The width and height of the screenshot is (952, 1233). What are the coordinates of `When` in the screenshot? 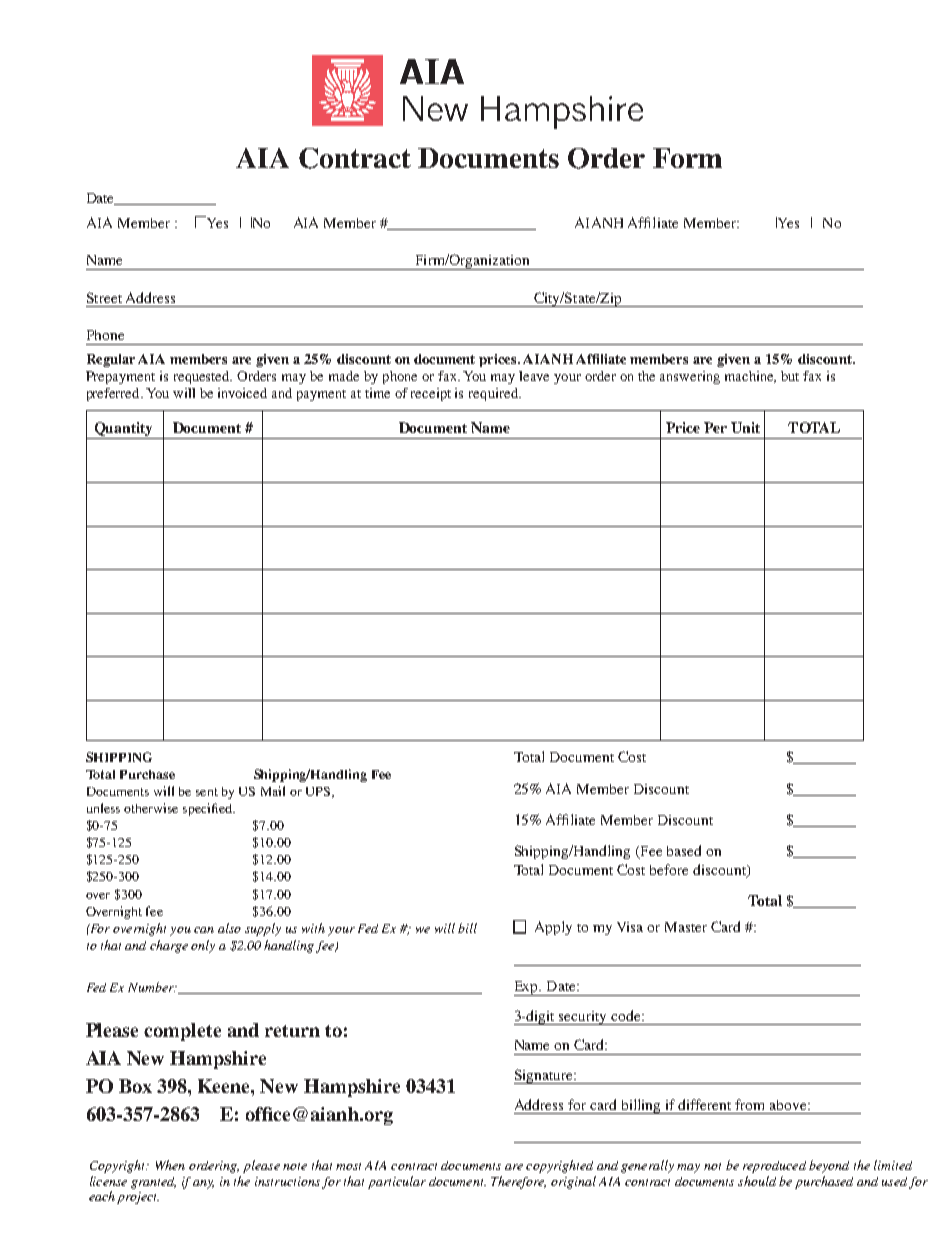 It's located at (170, 1165).
